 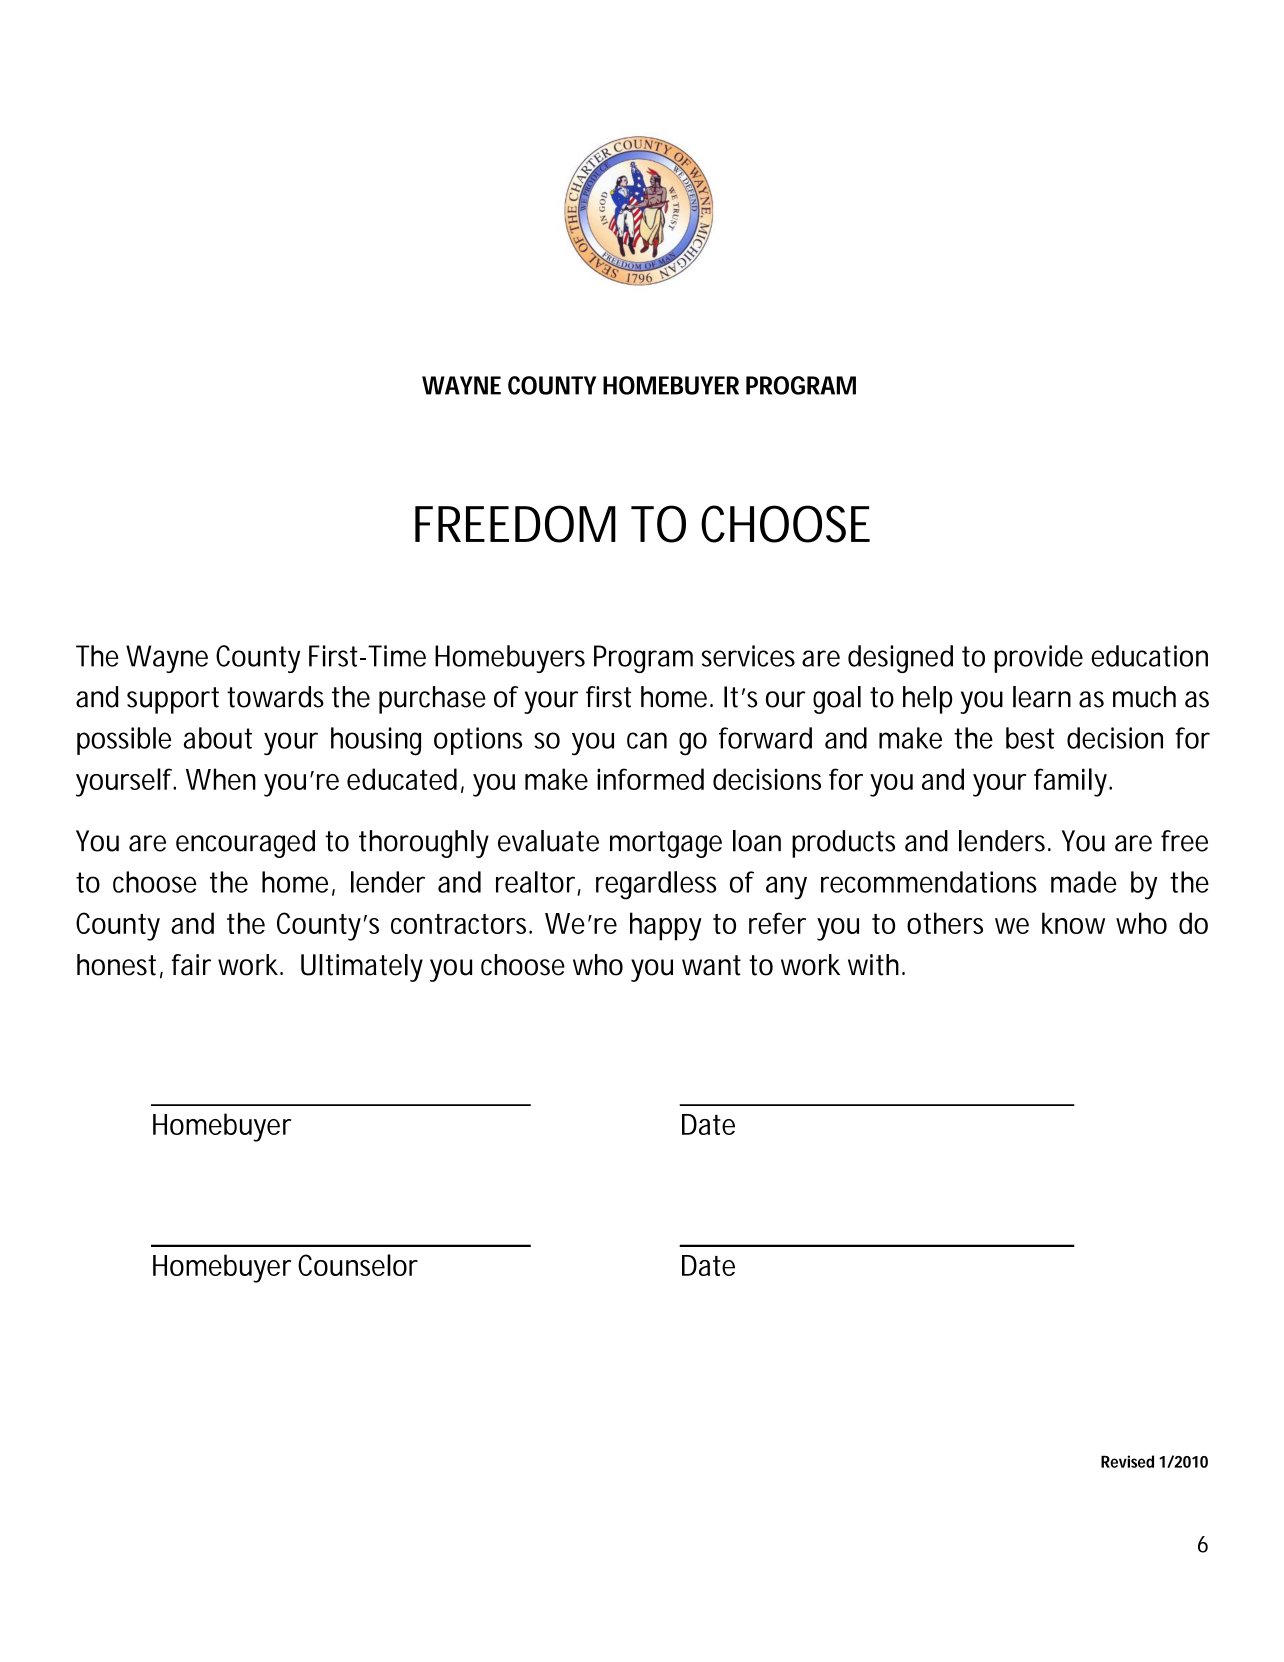 What do you see at coordinates (275, 697) in the screenshot?
I see `towards` at bounding box center [275, 697].
